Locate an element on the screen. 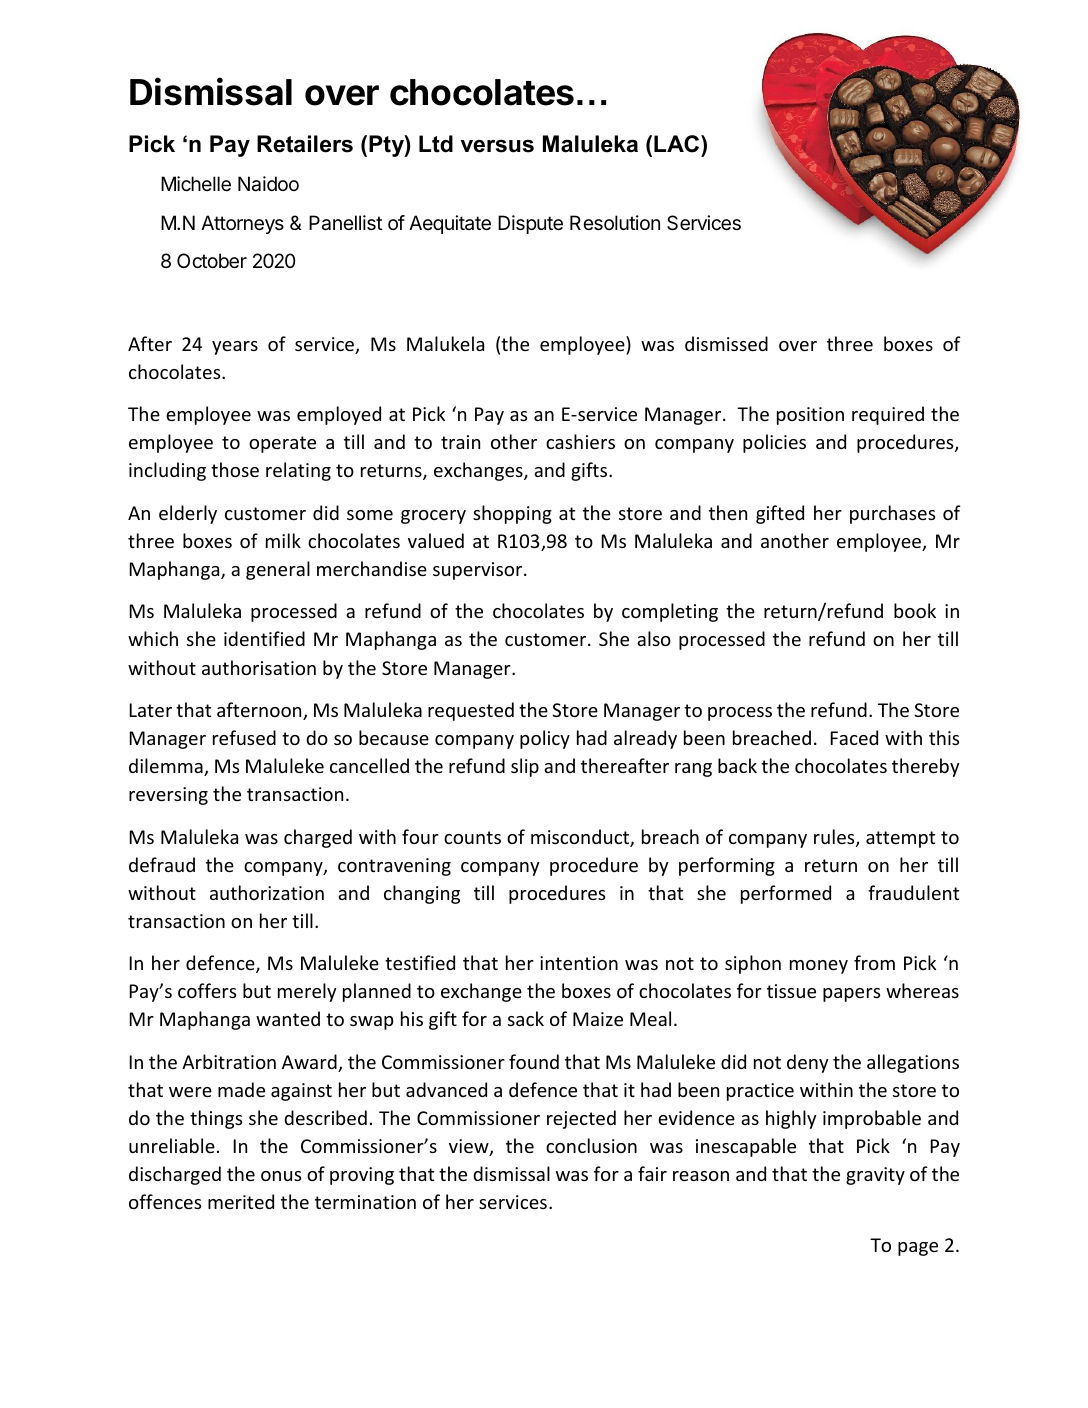 This screenshot has width=1088, height=1408. shopping is located at coordinates (512, 514).
